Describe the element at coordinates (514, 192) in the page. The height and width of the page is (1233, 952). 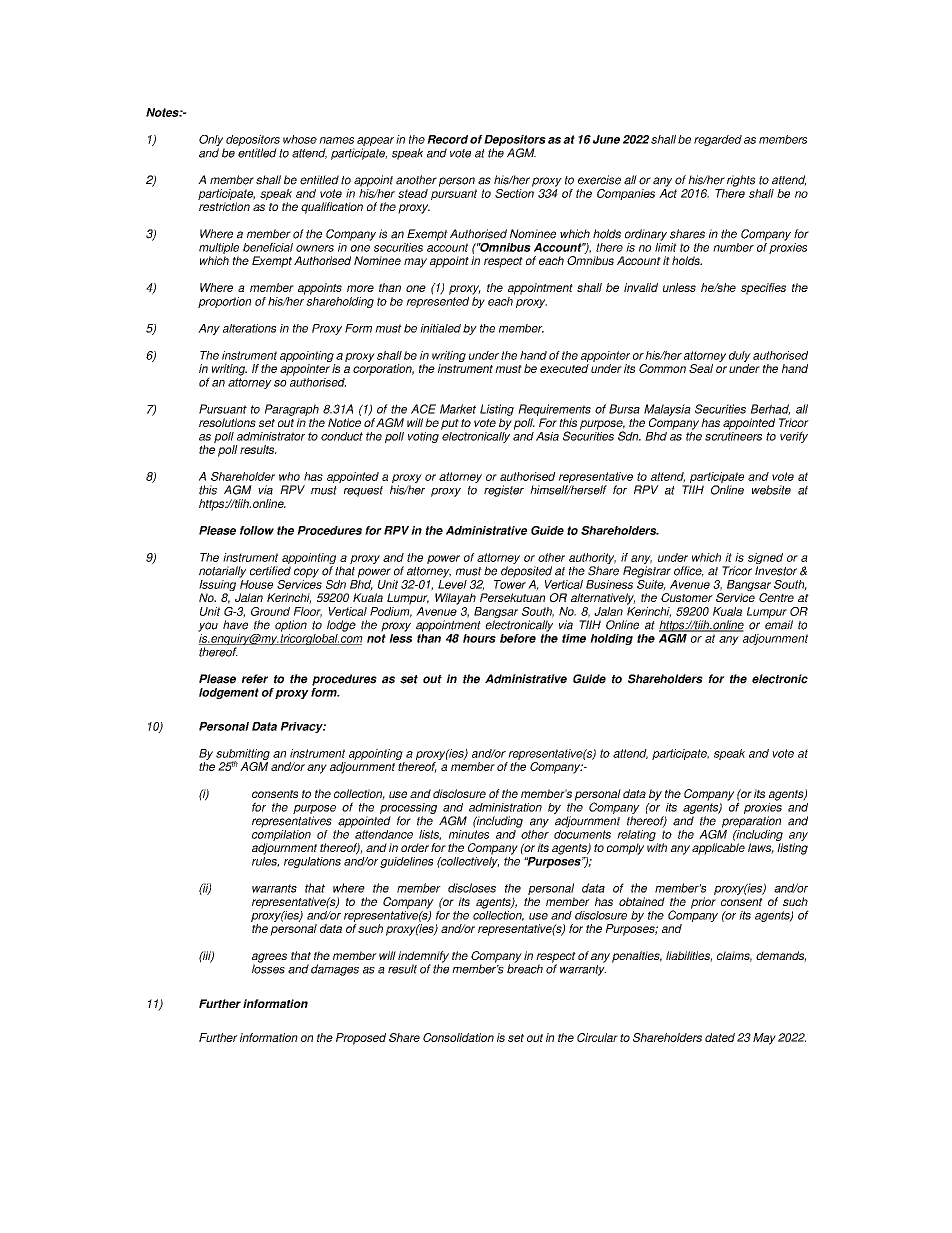
I see `Section` at that location.
